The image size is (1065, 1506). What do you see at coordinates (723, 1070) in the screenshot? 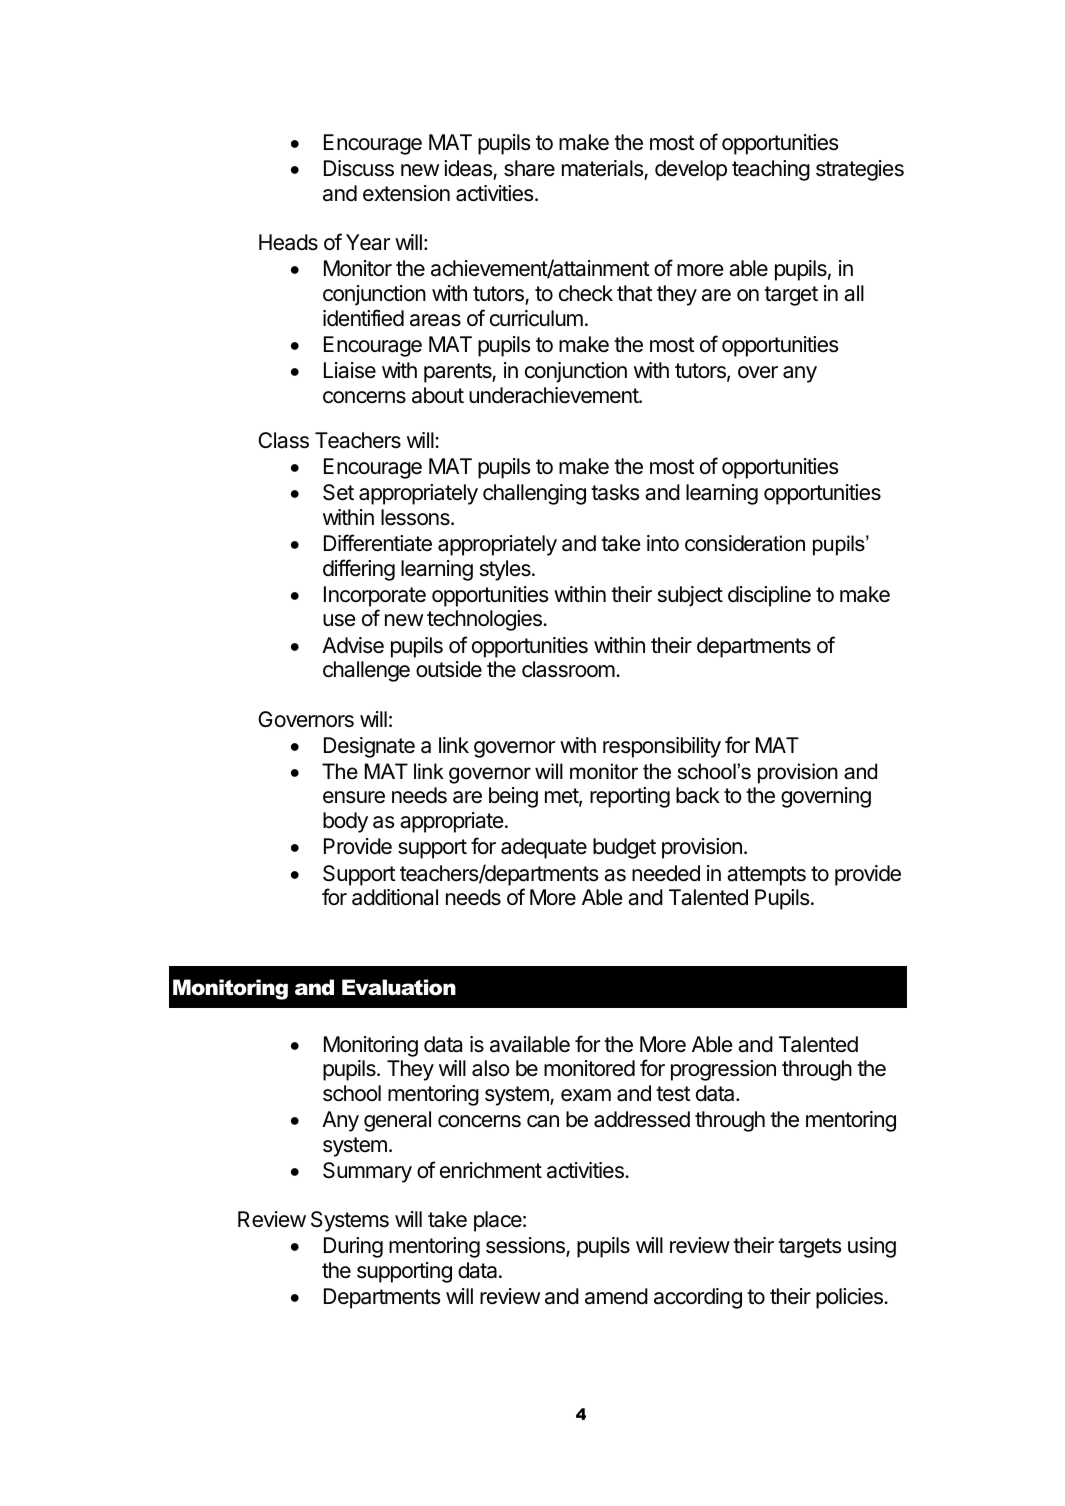
I see `progression` at bounding box center [723, 1070].
